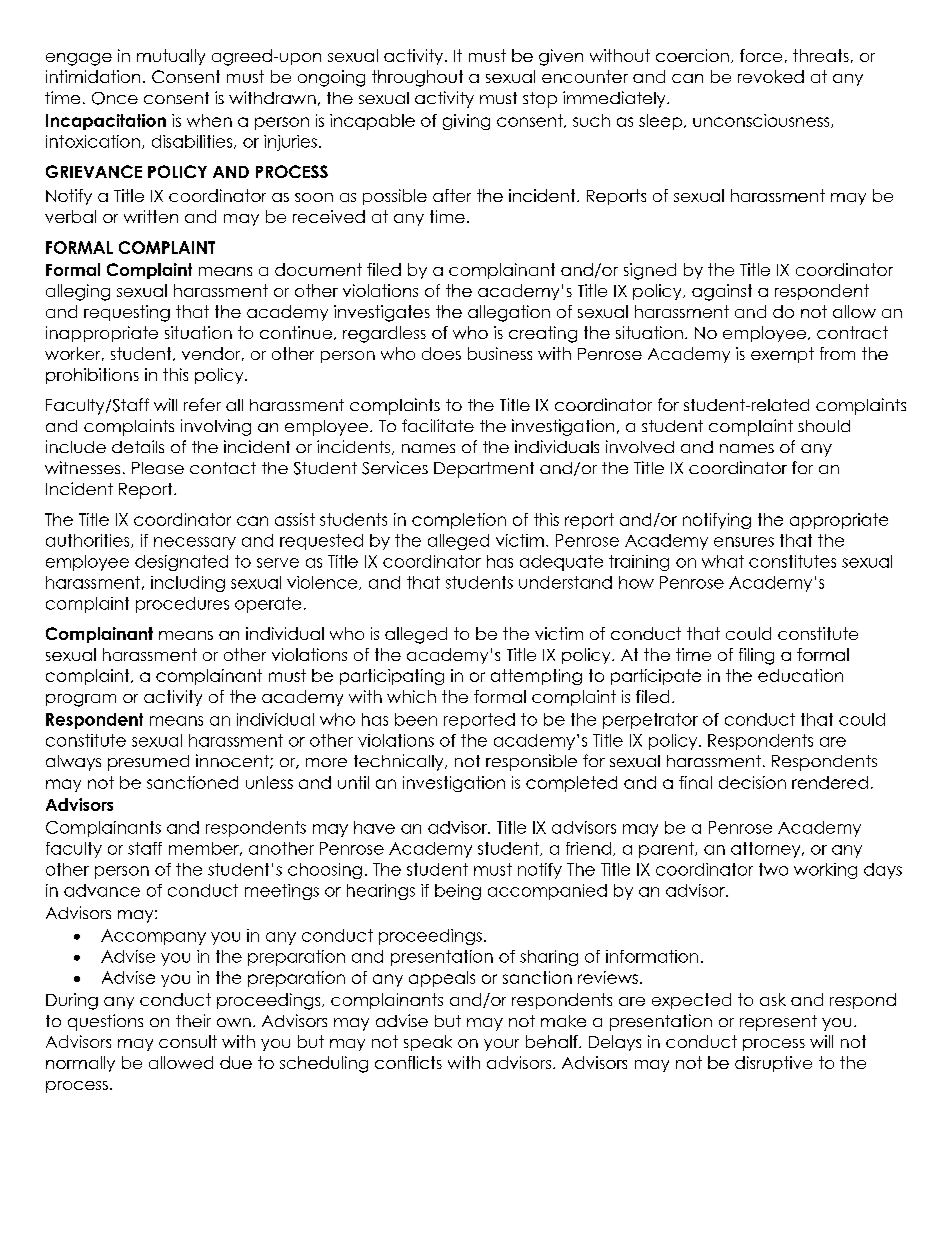  What do you see at coordinates (501, 1045) in the screenshot?
I see `your` at bounding box center [501, 1045].
